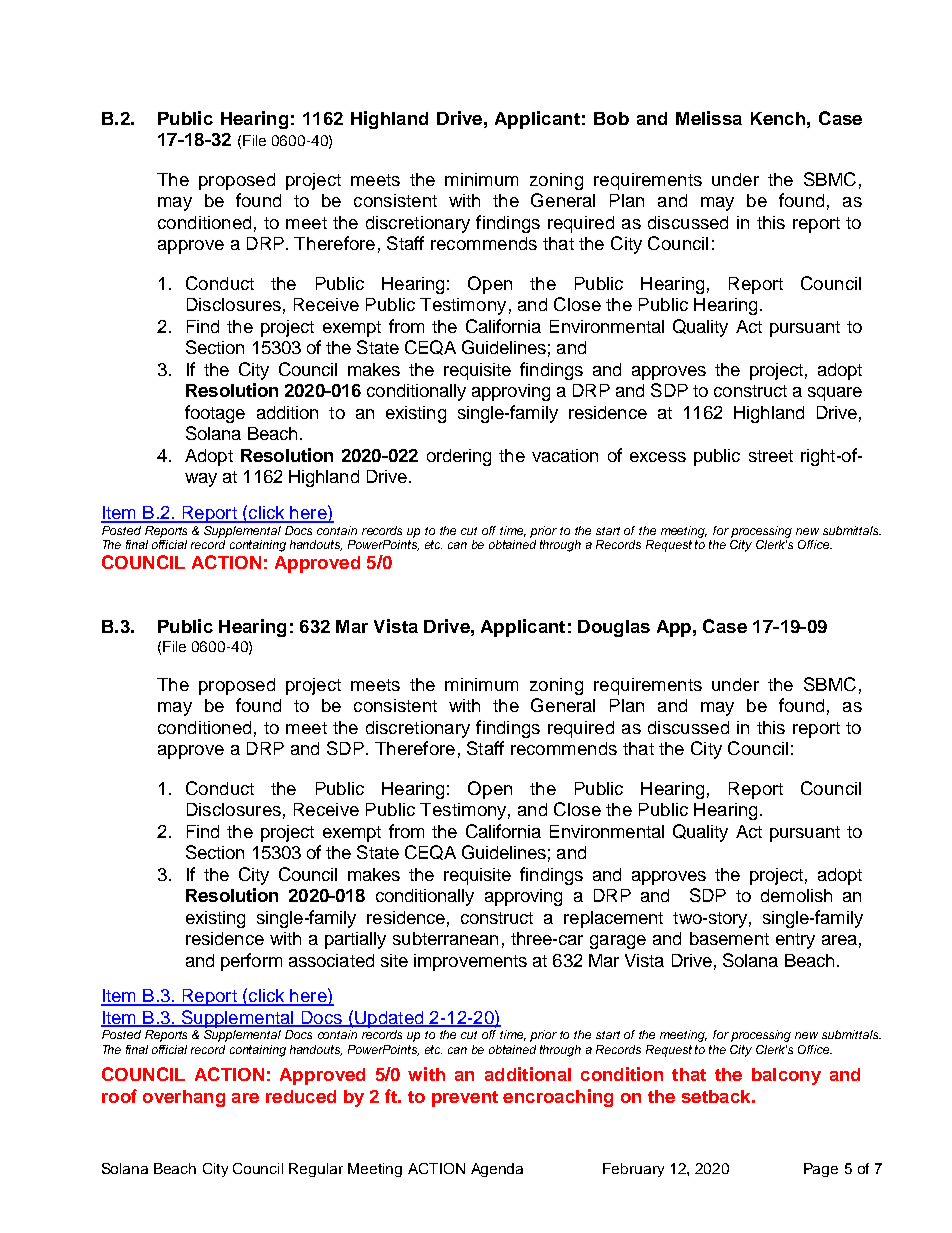 The height and width of the image is (1233, 952). I want to click on Page, so click(821, 1170).
